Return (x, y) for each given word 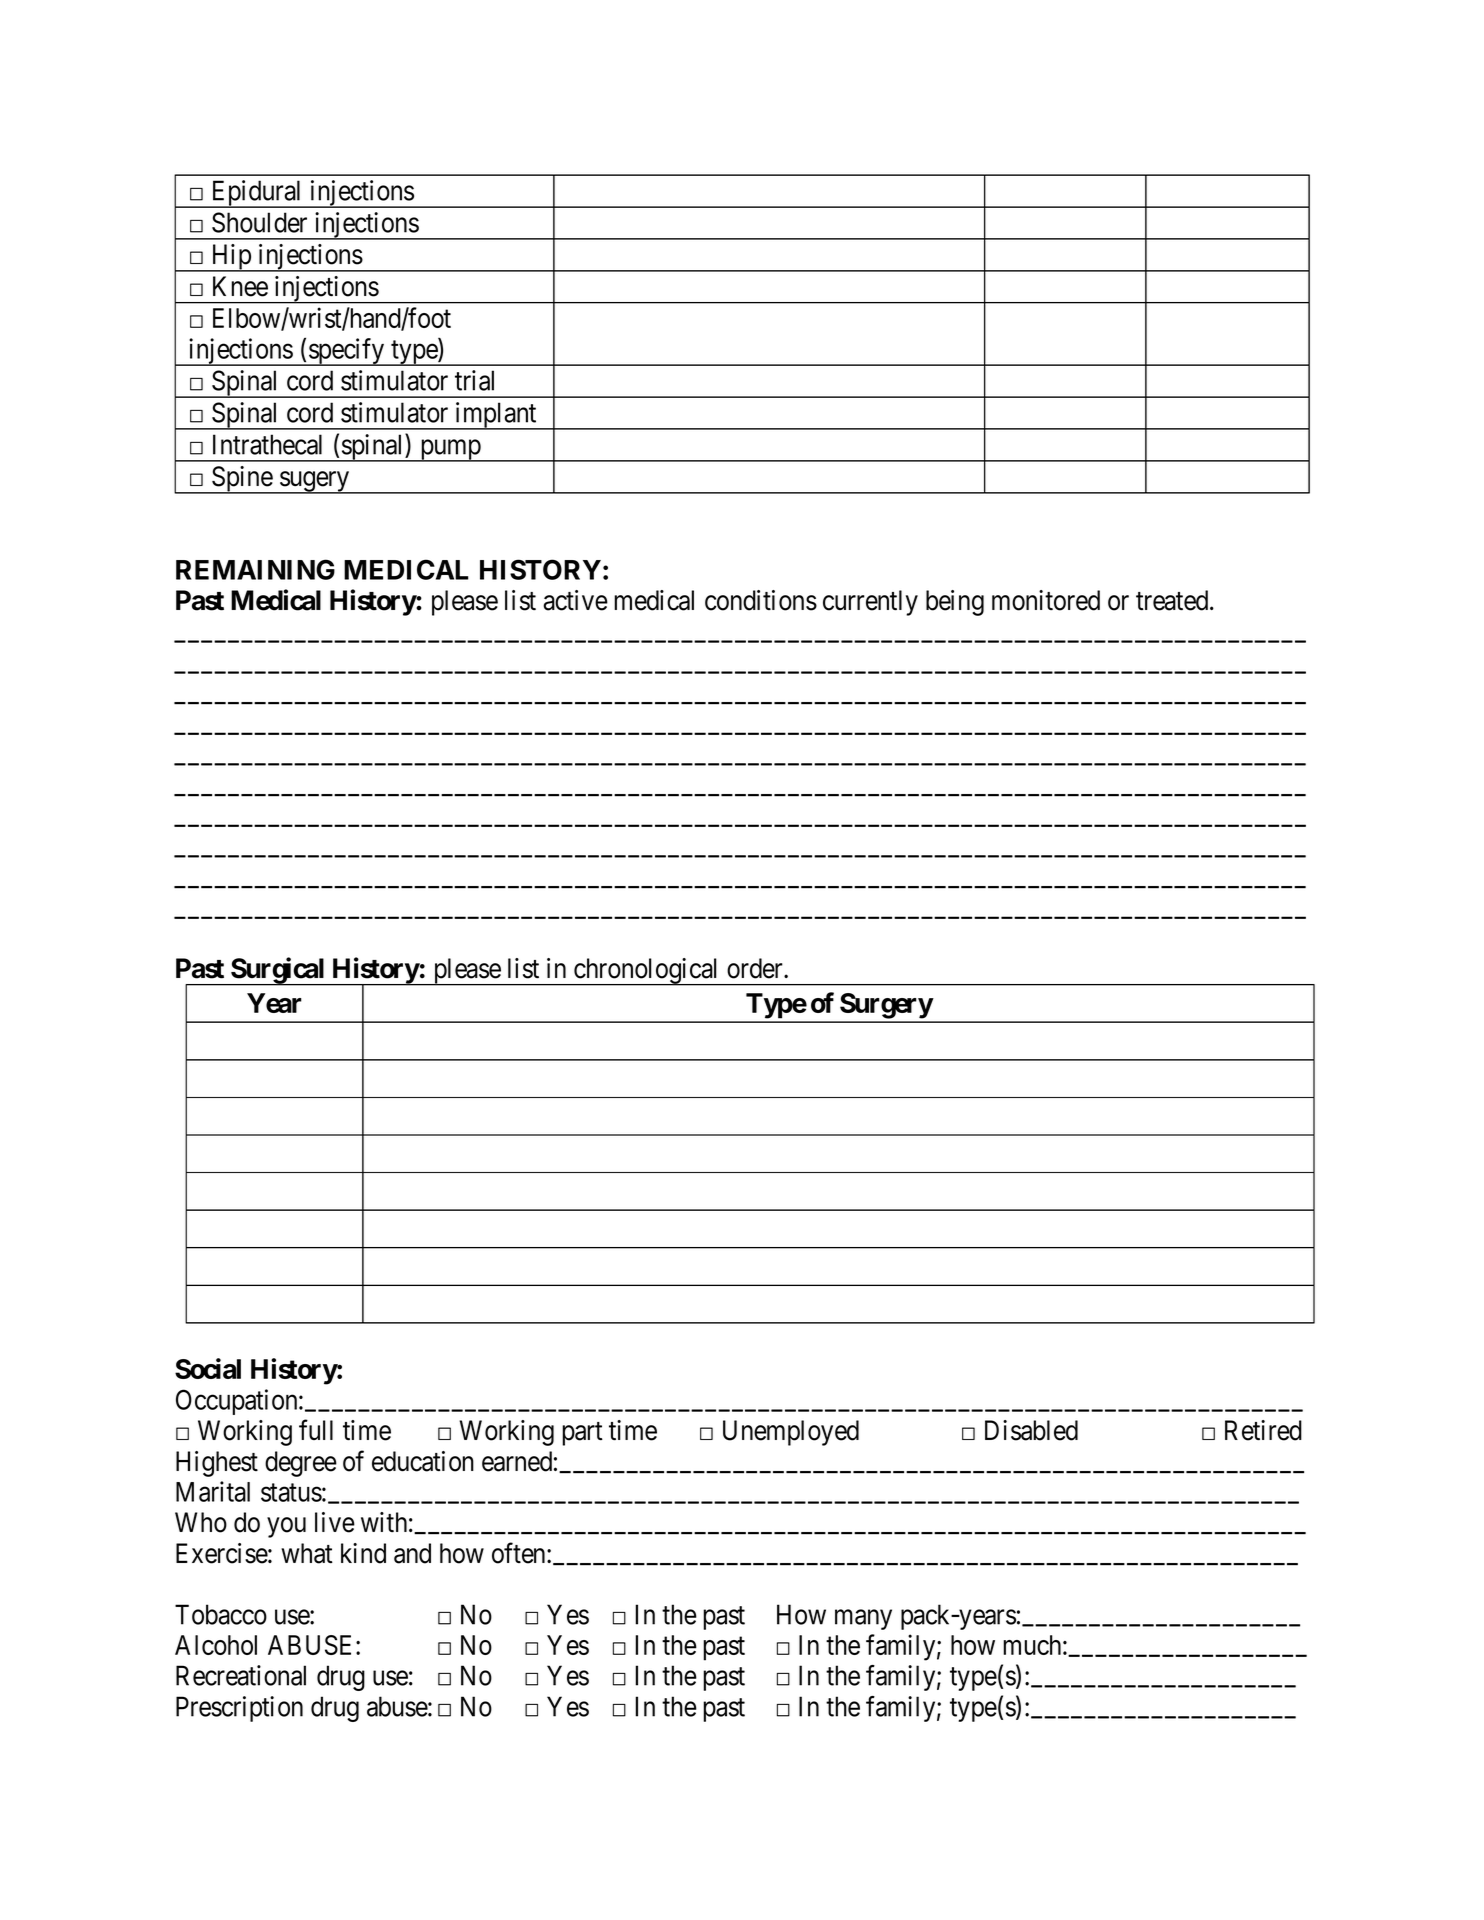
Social (208, 1368)
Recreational (241, 1675)
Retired (1263, 1430)
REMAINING (255, 569)
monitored (1046, 600)
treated (1173, 600)
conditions (761, 600)
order (756, 968)
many (863, 1620)
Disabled (1031, 1430)
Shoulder (259, 222)
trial (474, 380)
